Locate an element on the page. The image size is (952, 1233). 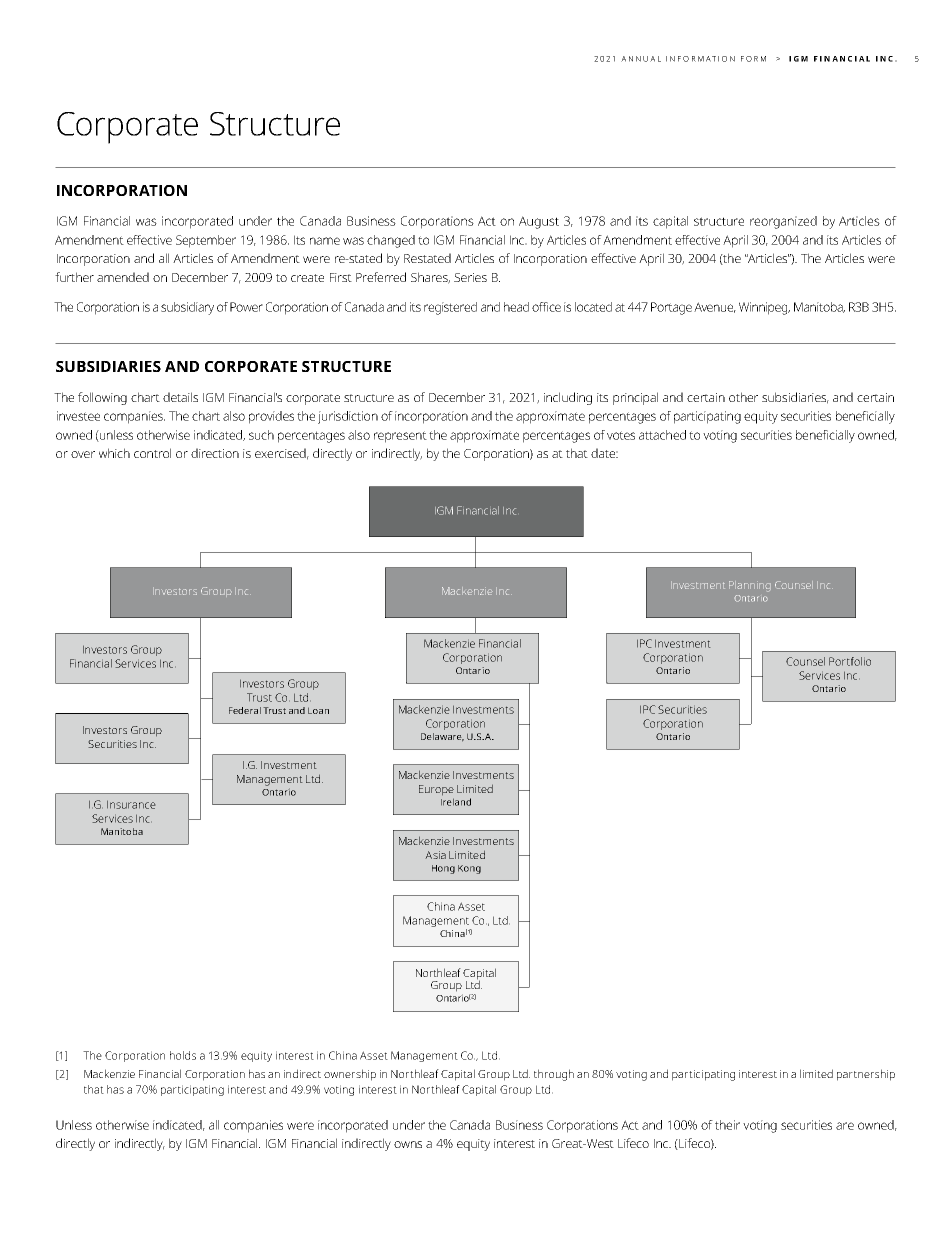
September is located at coordinates (206, 241).
